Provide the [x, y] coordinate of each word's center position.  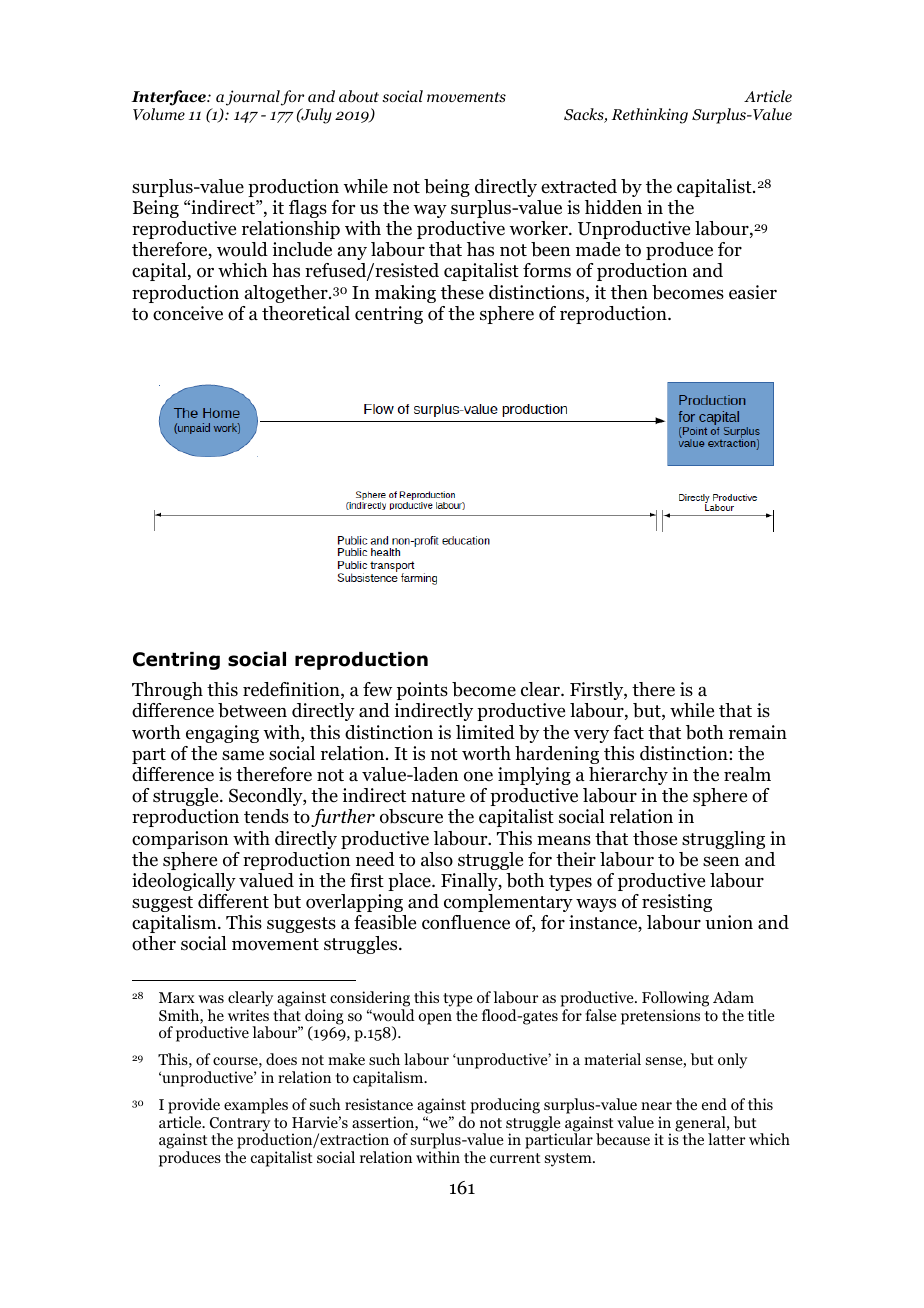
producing [505, 1106]
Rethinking [649, 116]
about [359, 96]
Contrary [240, 1125]
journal [253, 98]
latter [727, 1139]
